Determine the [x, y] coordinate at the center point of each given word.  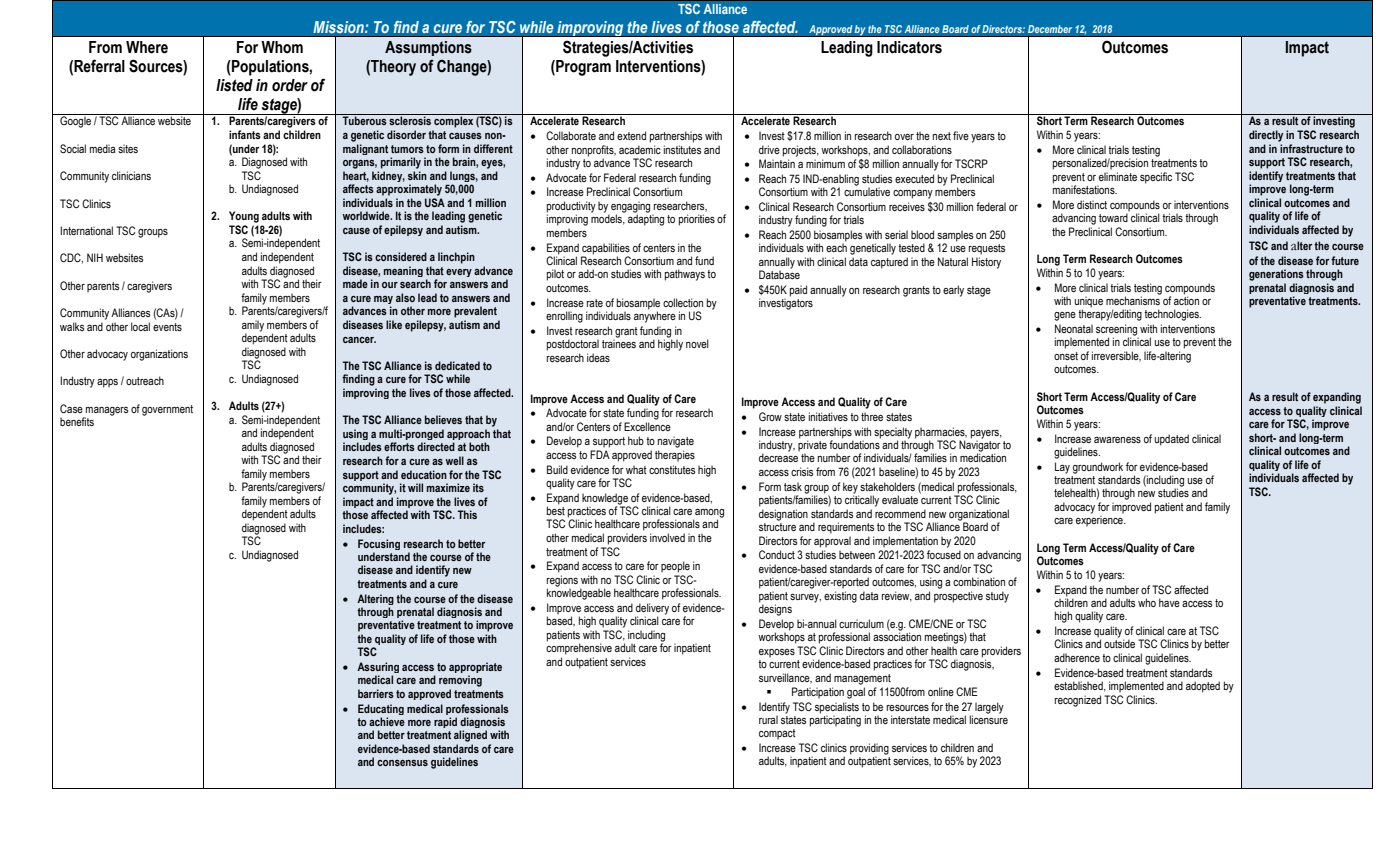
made [355, 283]
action [1186, 299]
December [1050, 29]
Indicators [909, 47]
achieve [387, 721]
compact [777, 734]
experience [1100, 521]
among [708, 514]
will [415, 487]
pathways [685, 275]
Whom [282, 47]
